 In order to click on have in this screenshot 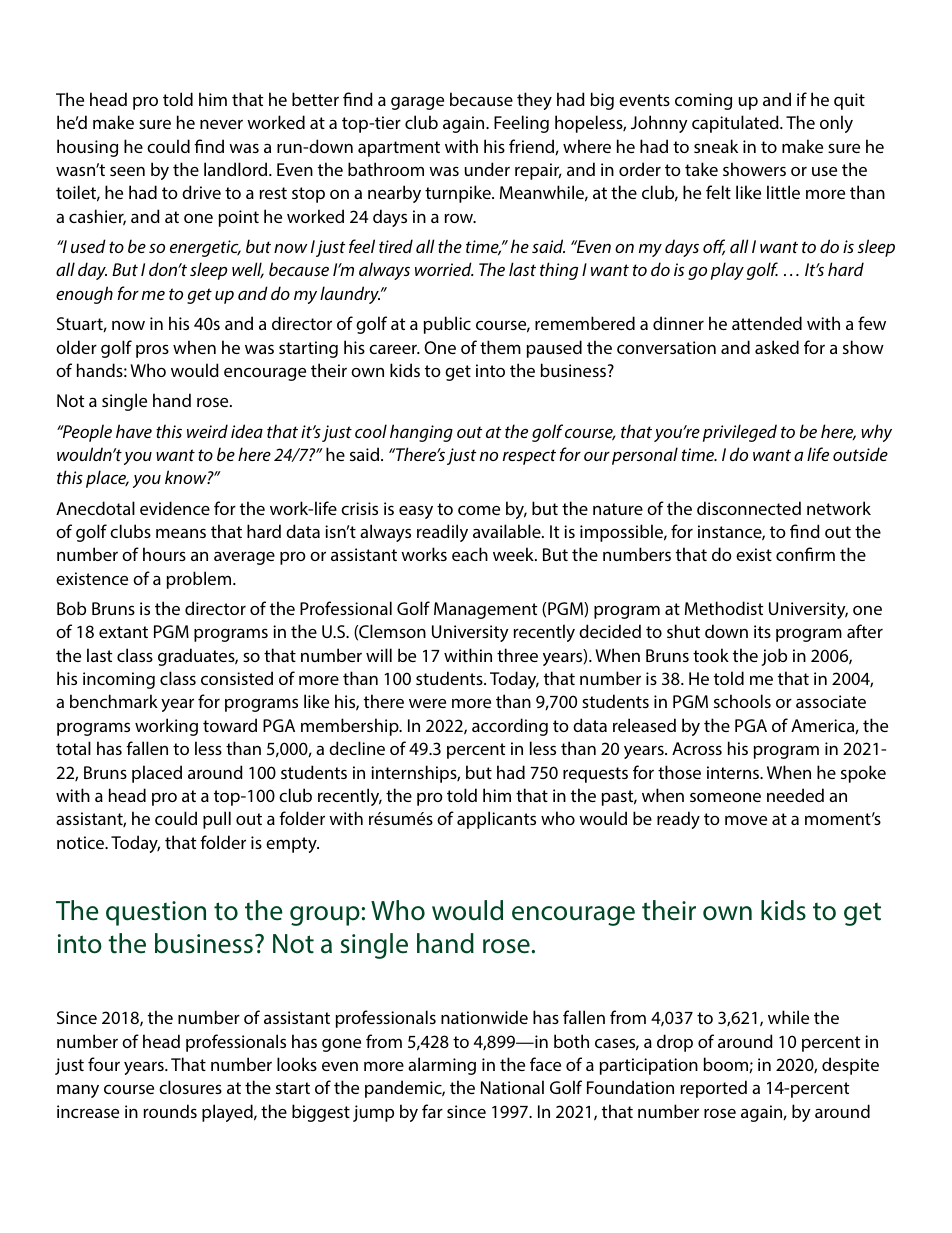, I will do `click(134, 431)`.
